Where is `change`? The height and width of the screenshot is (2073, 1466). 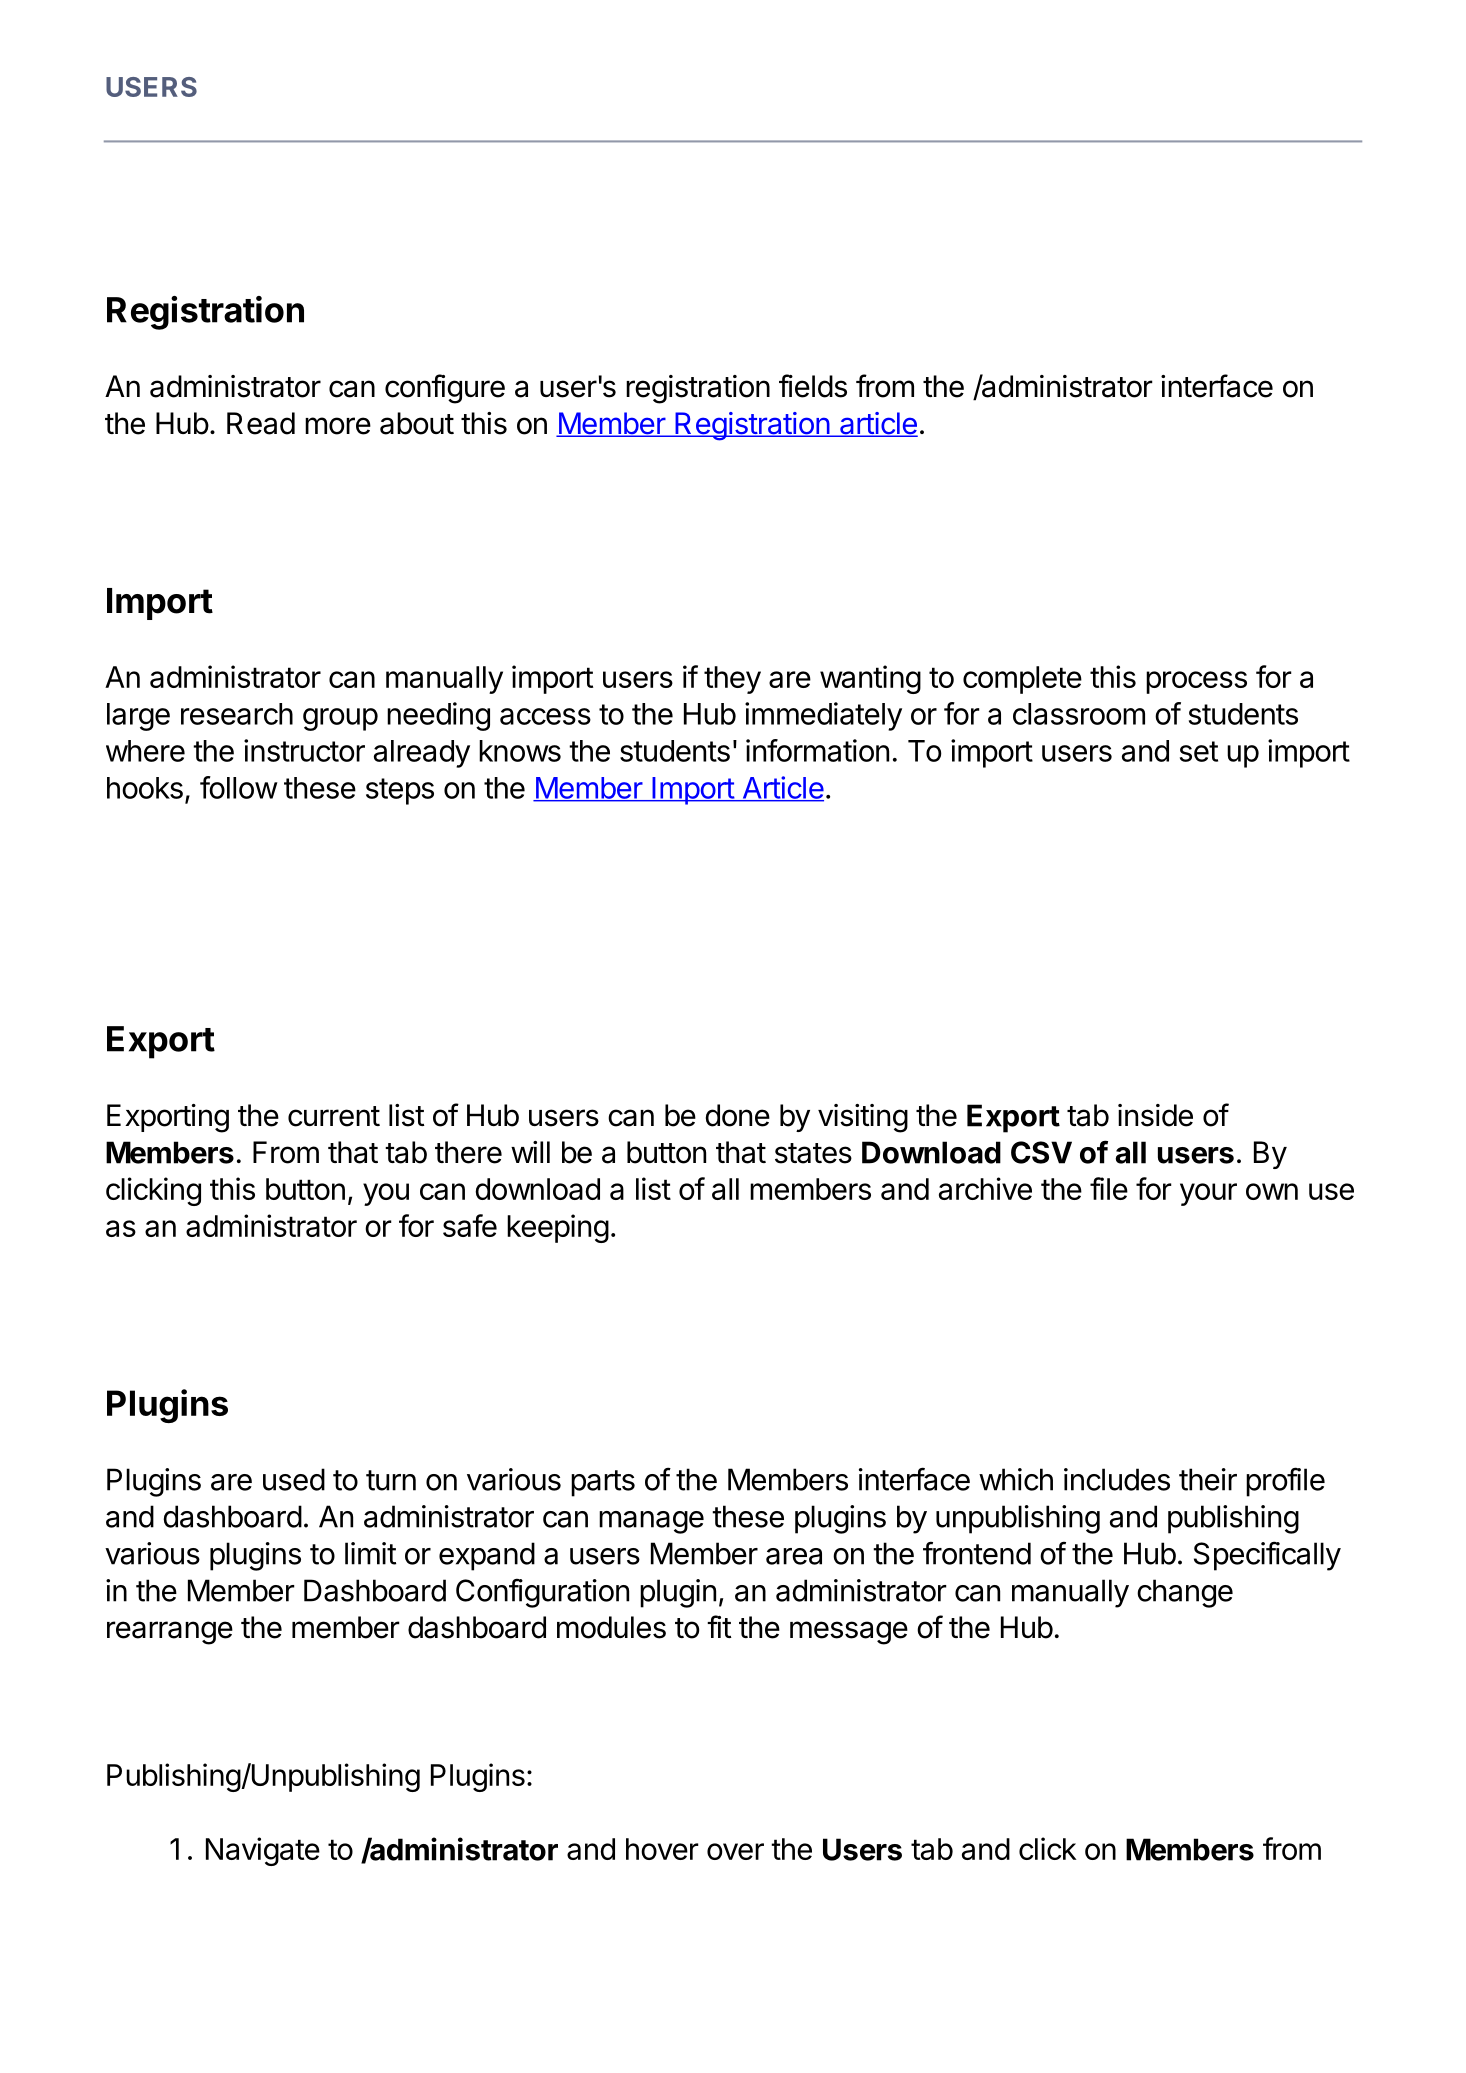
change is located at coordinates (1185, 1593).
